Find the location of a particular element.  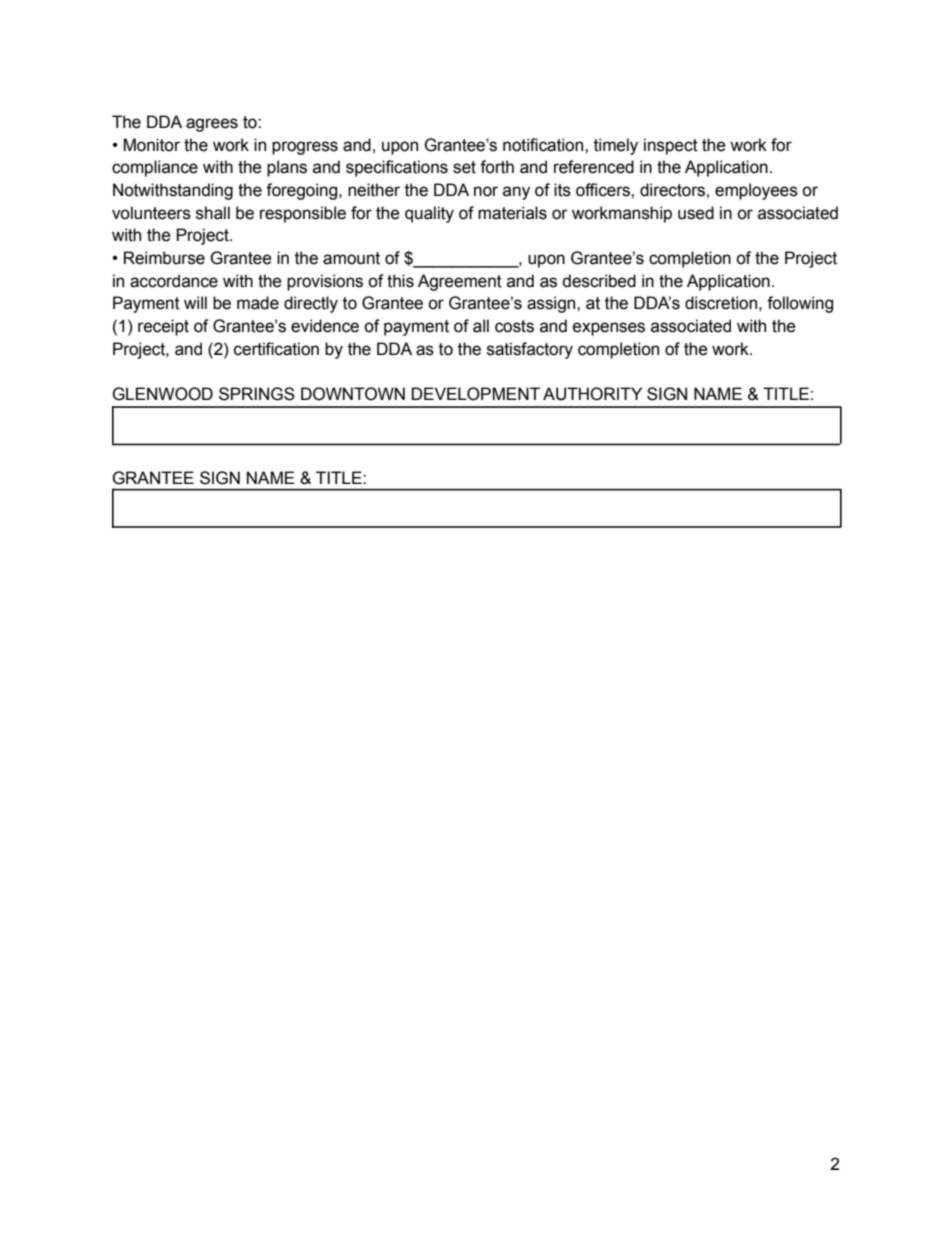

Reimburse is located at coordinates (164, 258).
